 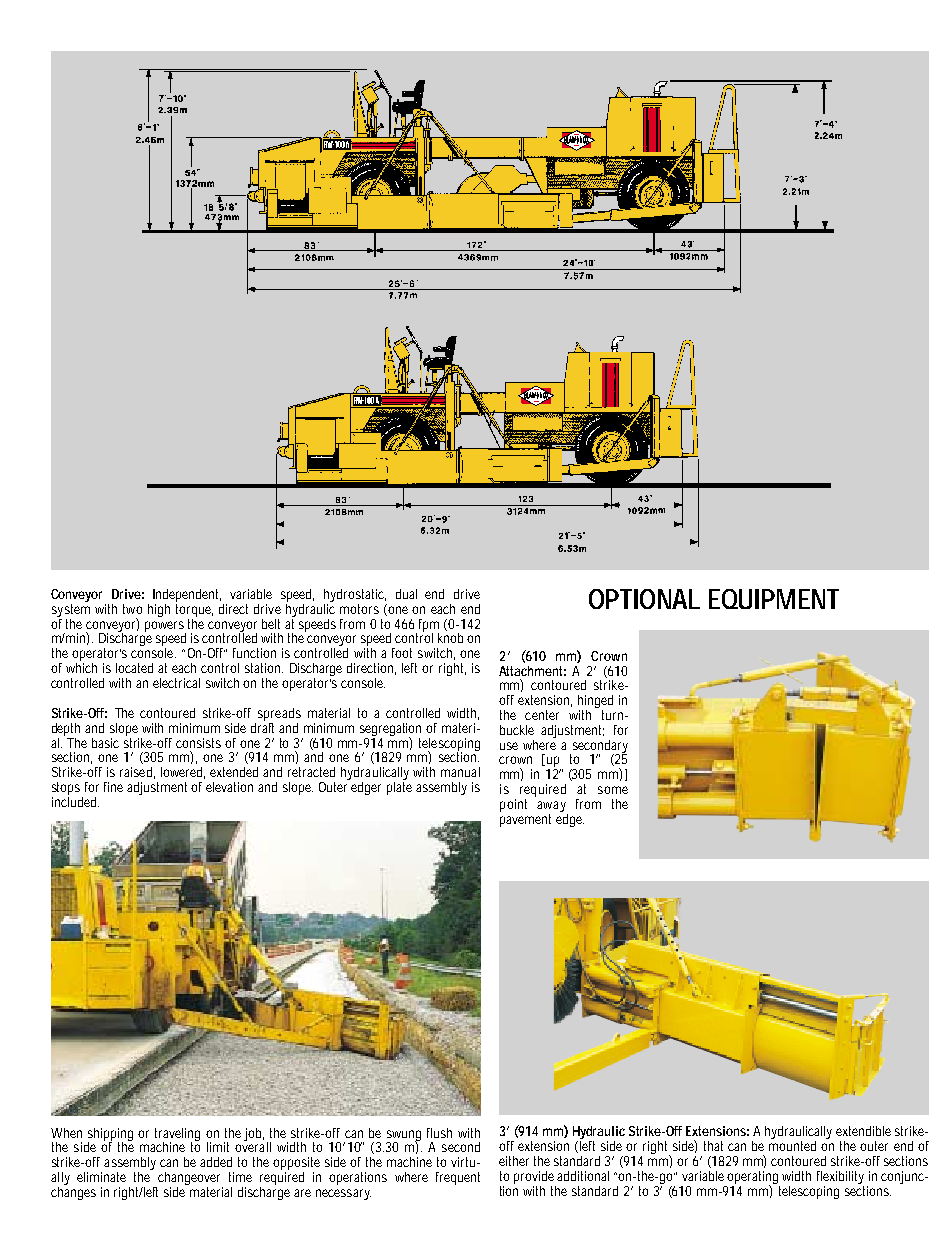 I want to click on extendible, so click(x=863, y=1131).
